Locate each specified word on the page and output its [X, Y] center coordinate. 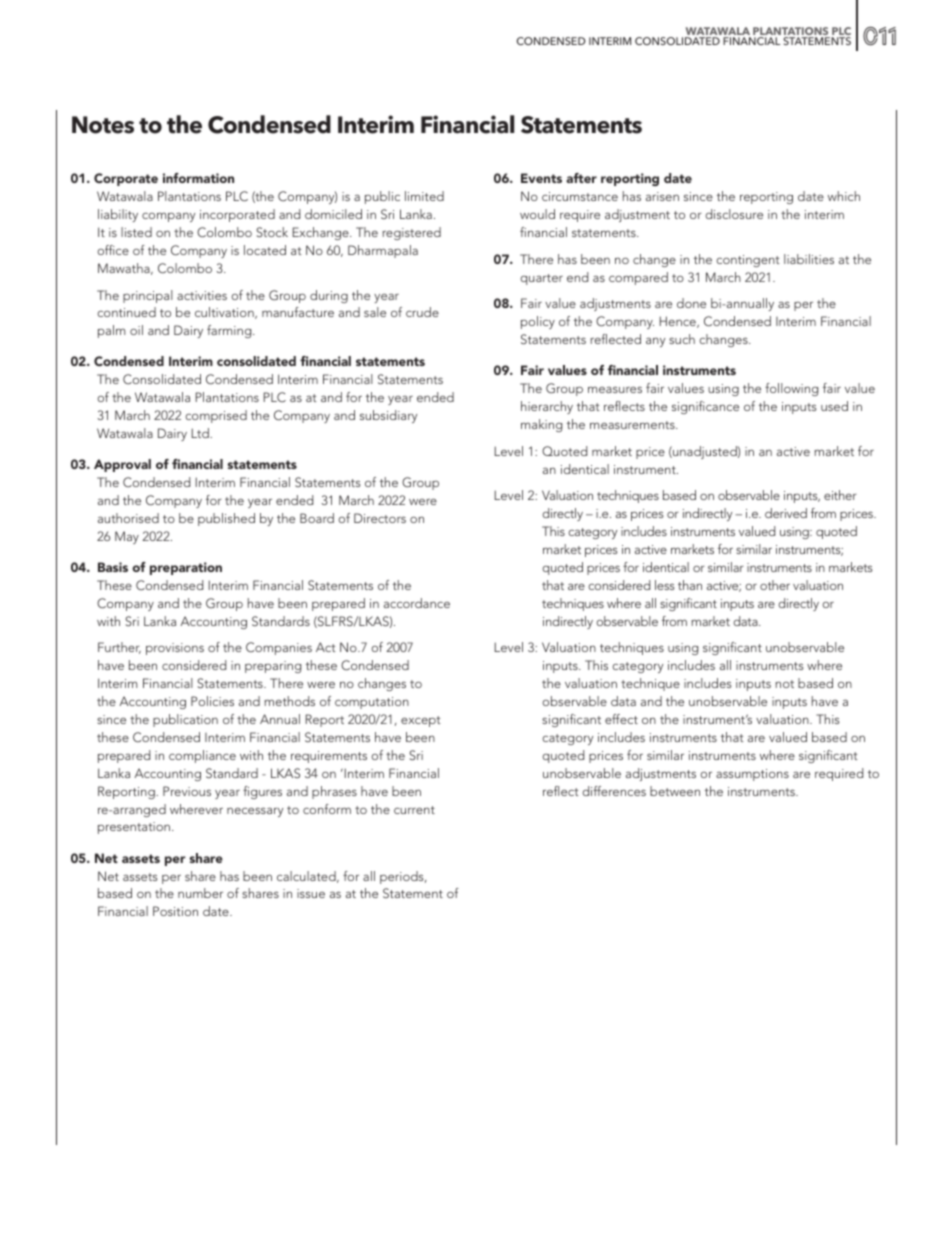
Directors [380, 518]
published [226, 519]
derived [786, 513]
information [198, 178]
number [200, 893]
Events [541, 178]
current [414, 810]
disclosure [734, 214]
